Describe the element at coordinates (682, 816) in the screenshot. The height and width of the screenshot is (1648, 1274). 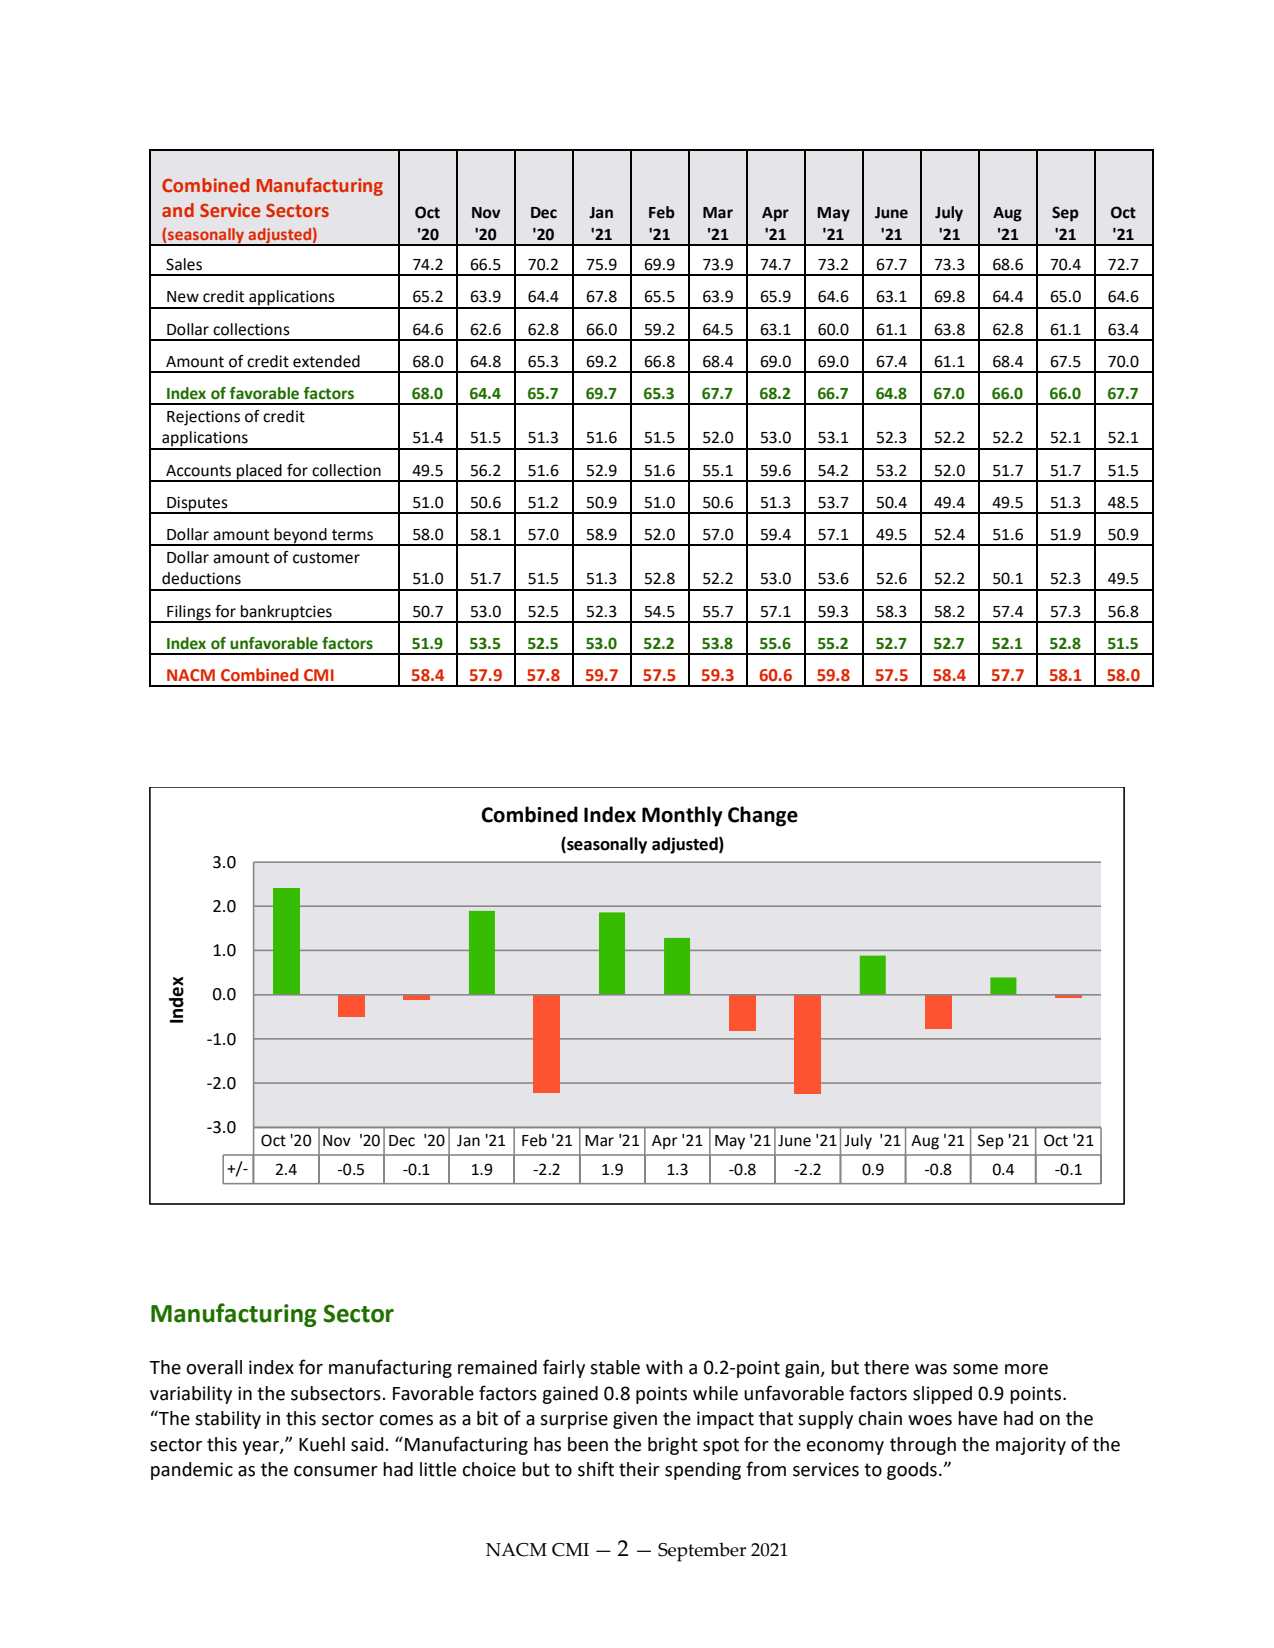
I see `Monthly` at that location.
